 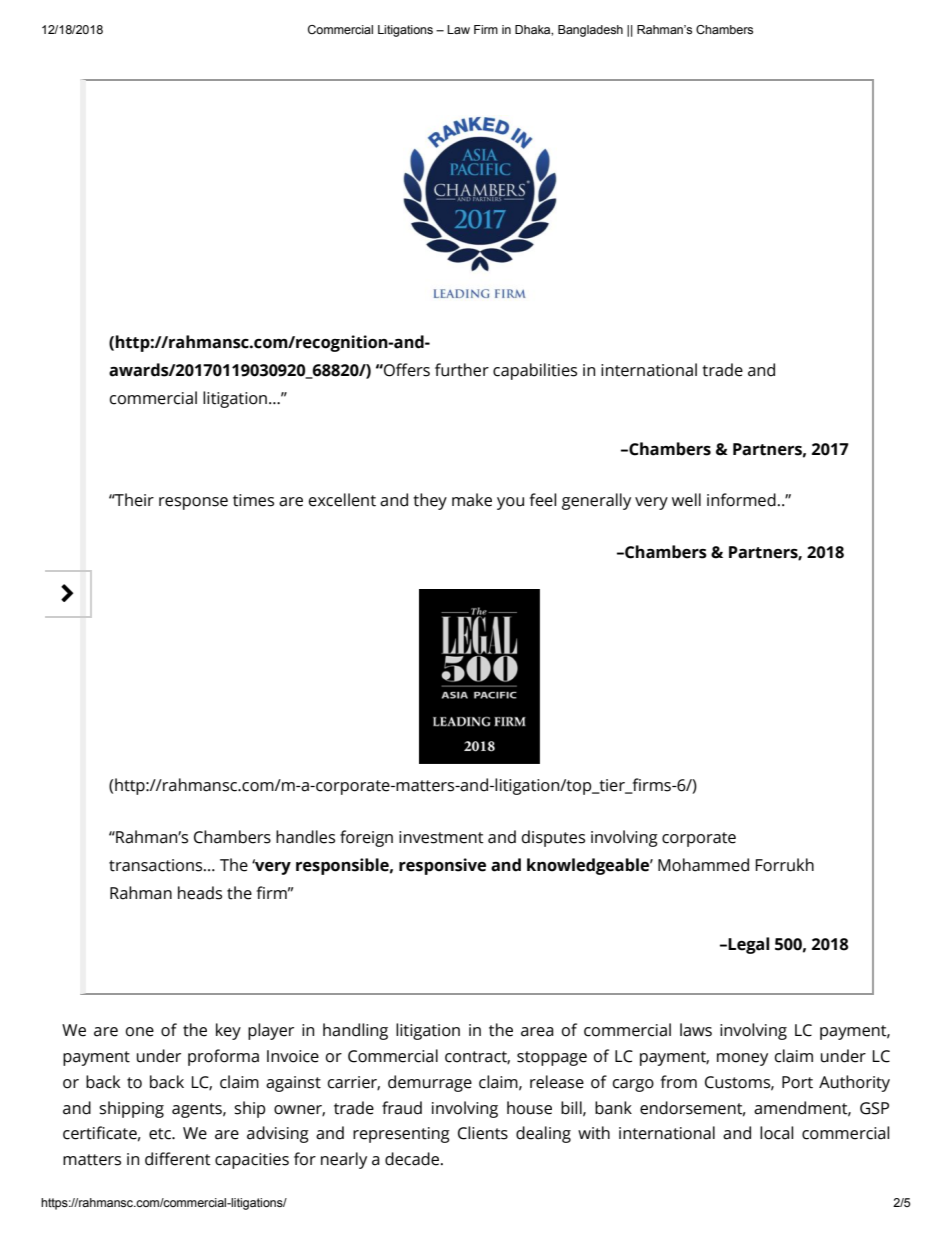 What do you see at coordinates (278, 1134) in the screenshot?
I see `advising` at bounding box center [278, 1134].
